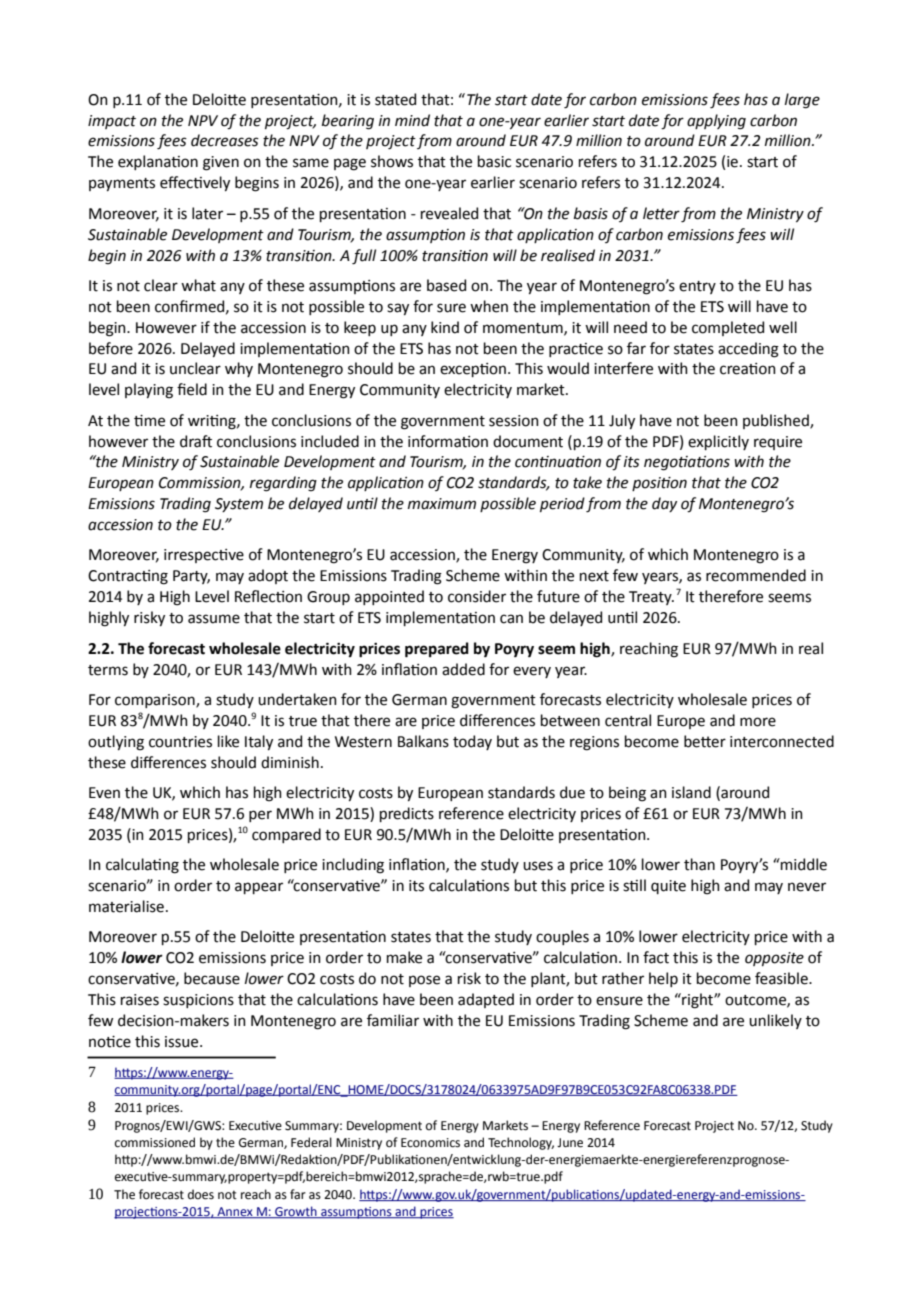  Describe the element at coordinates (412, 120) in the screenshot. I see `mind` at that location.
